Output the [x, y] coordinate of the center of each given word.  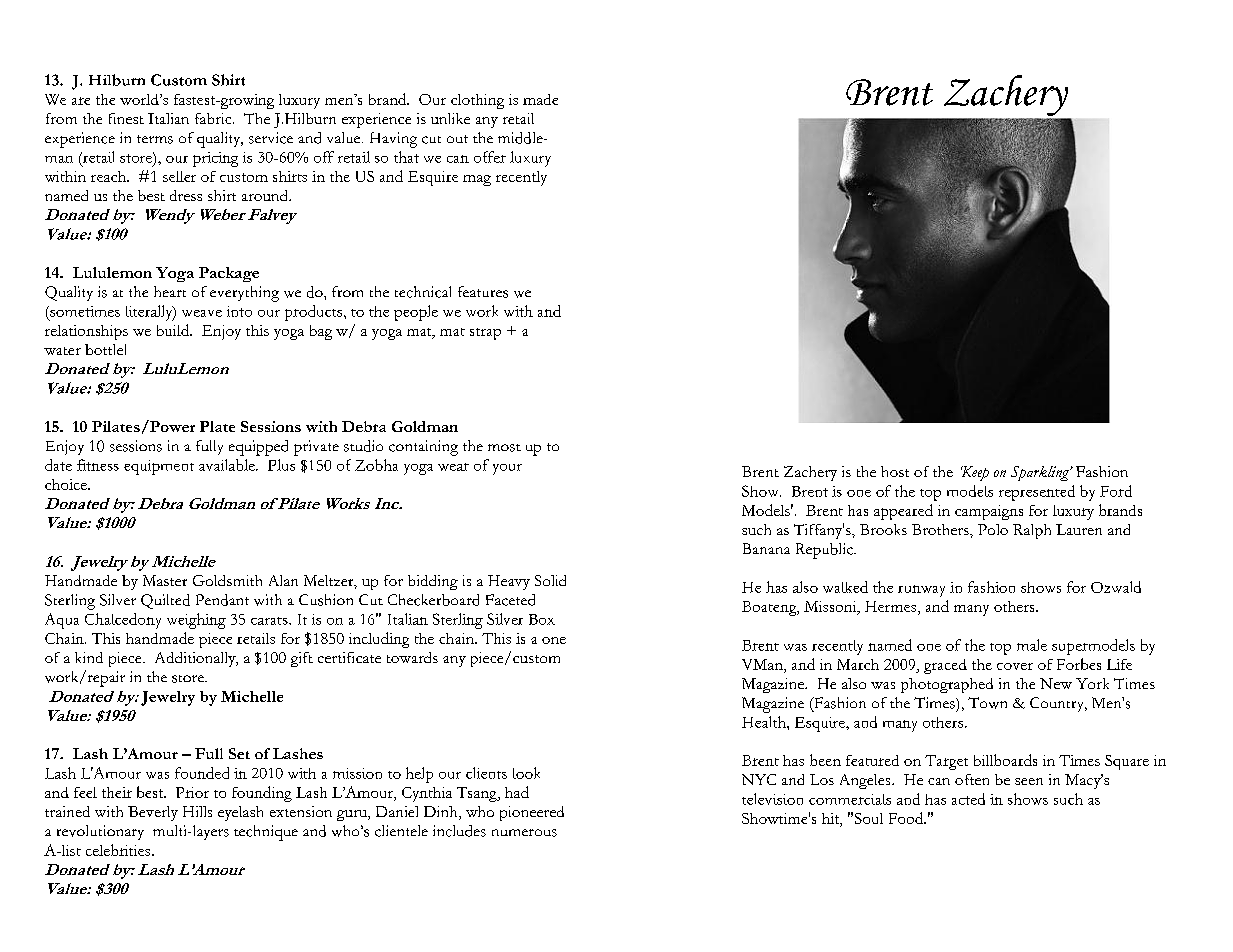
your [507, 469]
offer [490, 157]
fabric [214, 118]
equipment [159, 467]
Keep [975, 473]
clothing [477, 101]
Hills [197, 811]
